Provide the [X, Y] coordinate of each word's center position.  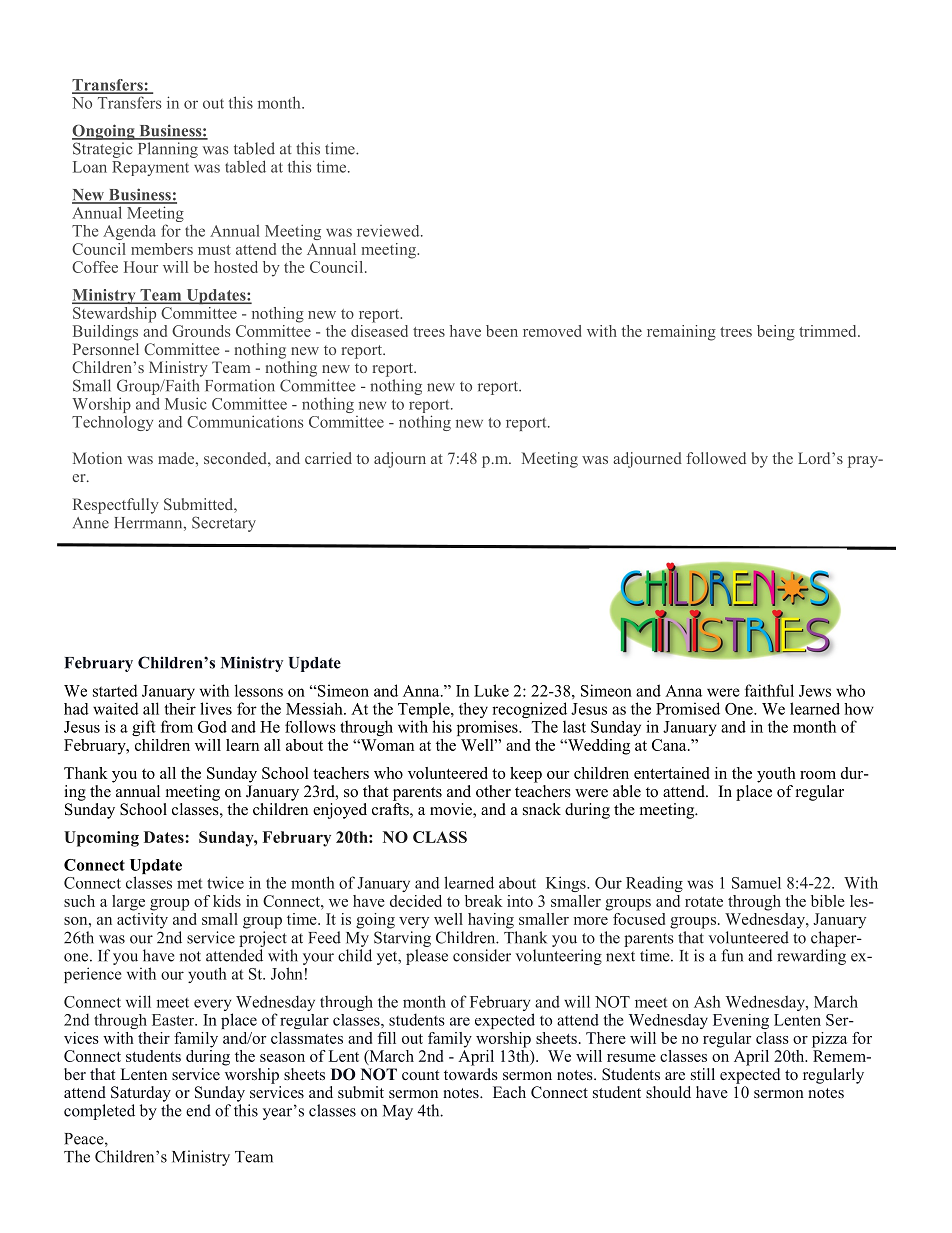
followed [716, 458]
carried [328, 458]
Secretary [224, 524]
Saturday [141, 1094]
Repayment [150, 168]
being [776, 333]
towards [471, 1072]
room [818, 775]
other [493, 791]
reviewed [389, 231]
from [177, 726]
